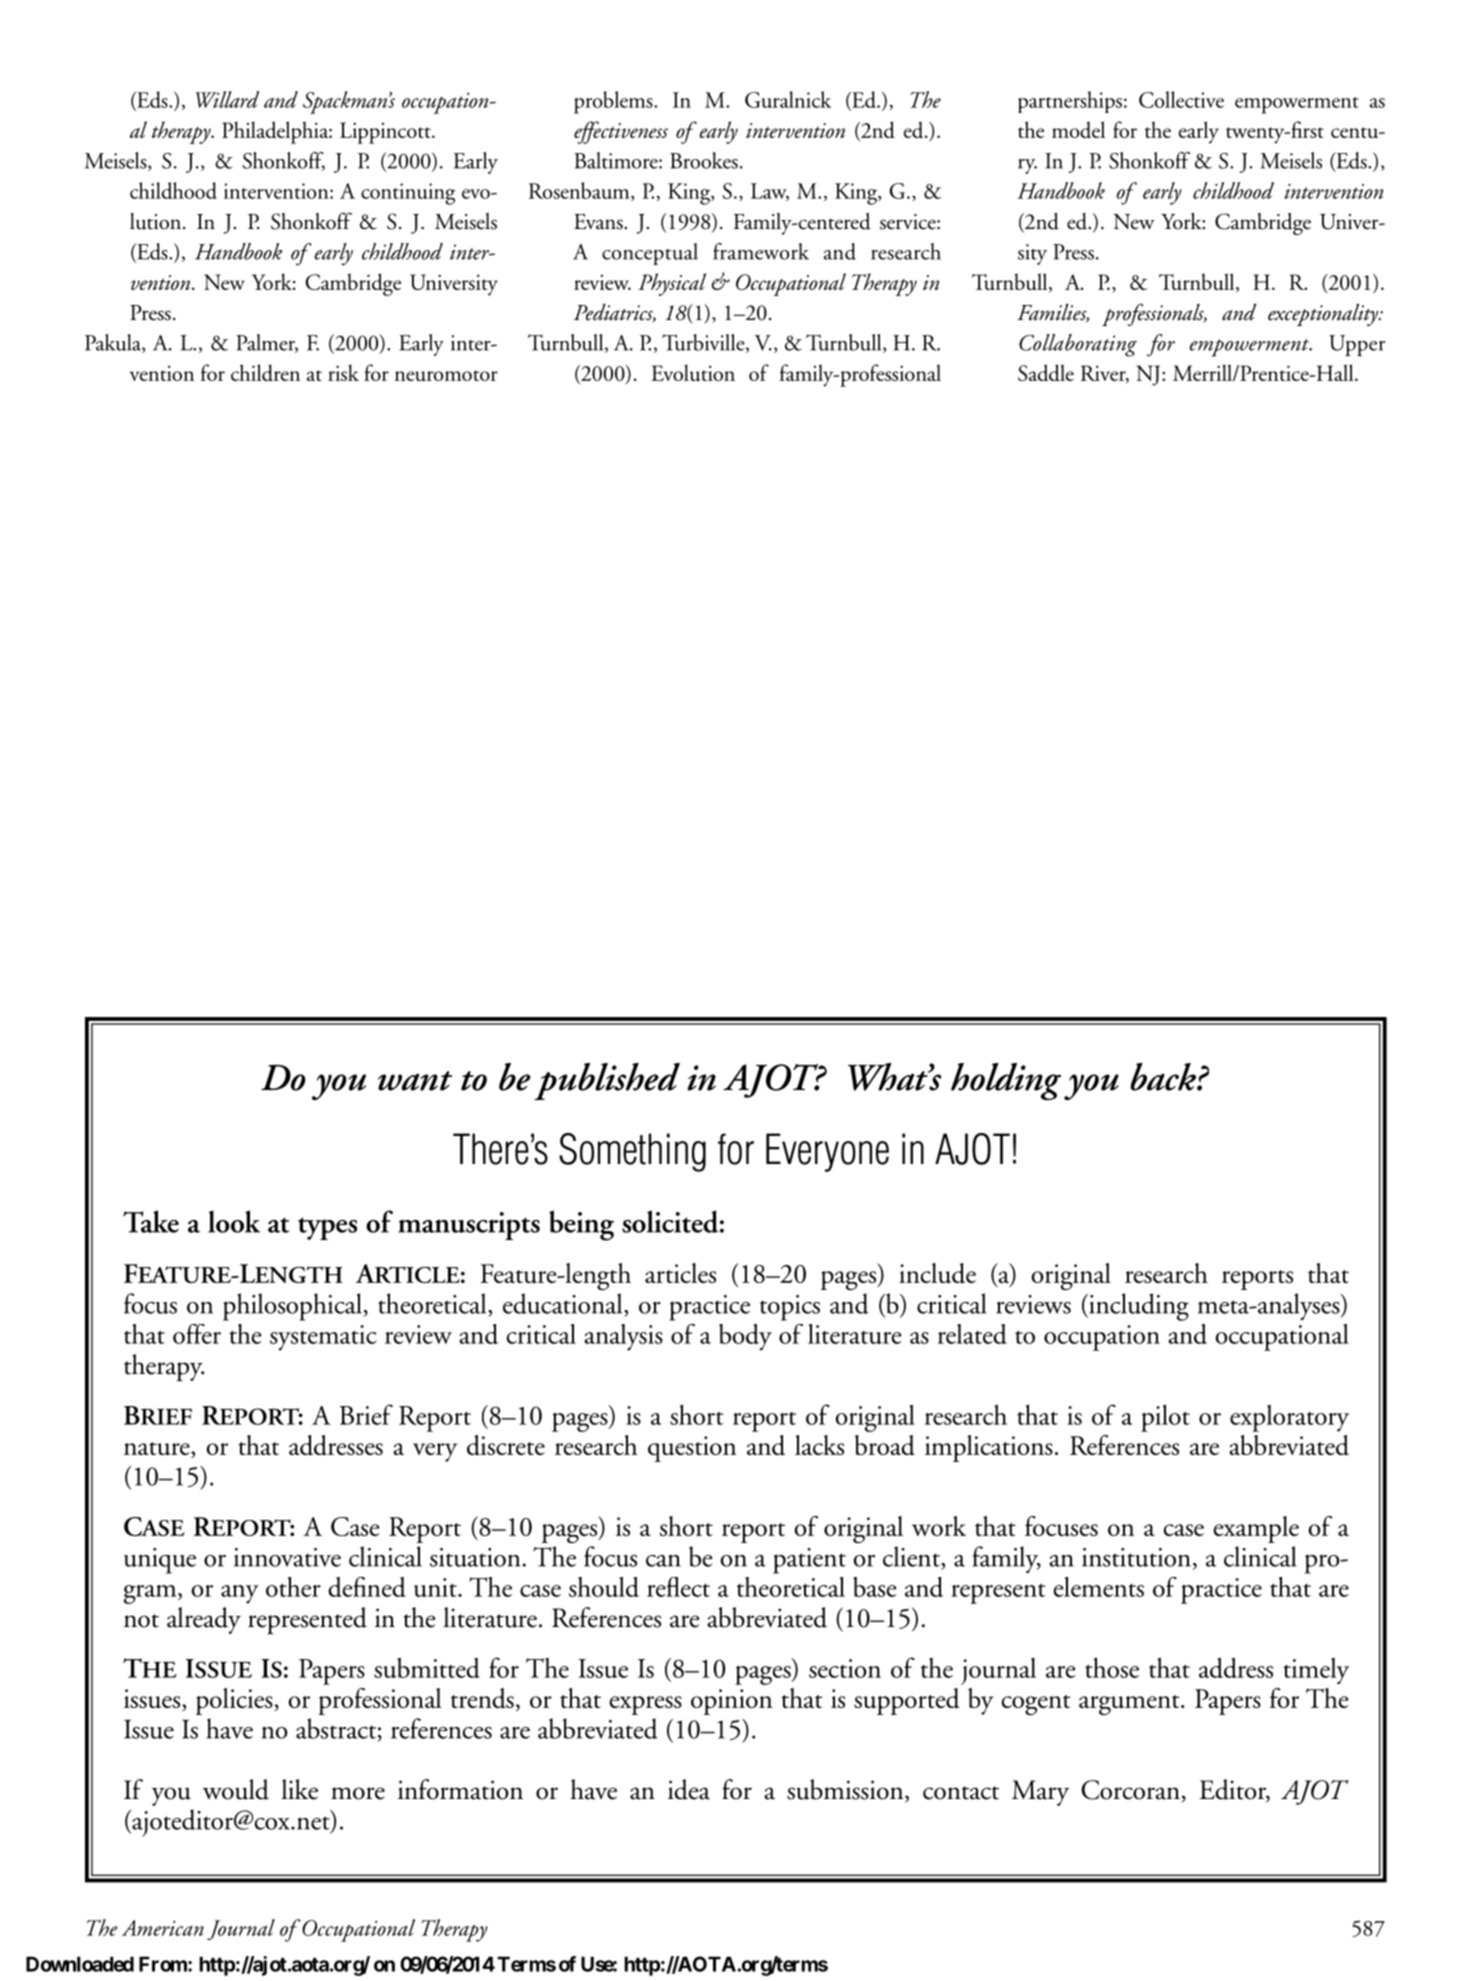 This image has width=1480, height=1981. What do you see at coordinates (704, 160) in the image?
I see `Brookes` at bounding box center [704, 160].
